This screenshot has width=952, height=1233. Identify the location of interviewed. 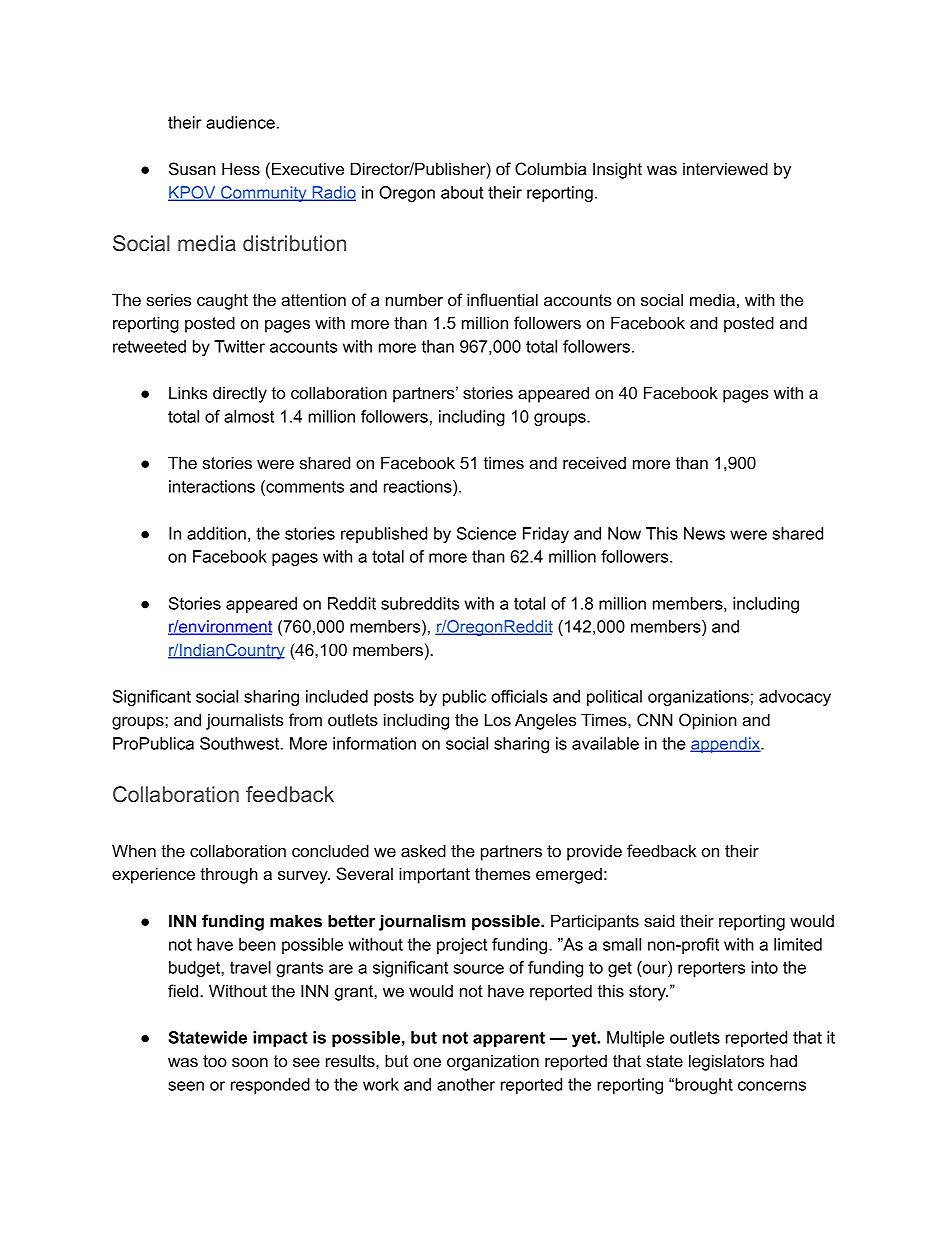
(725, 168).
